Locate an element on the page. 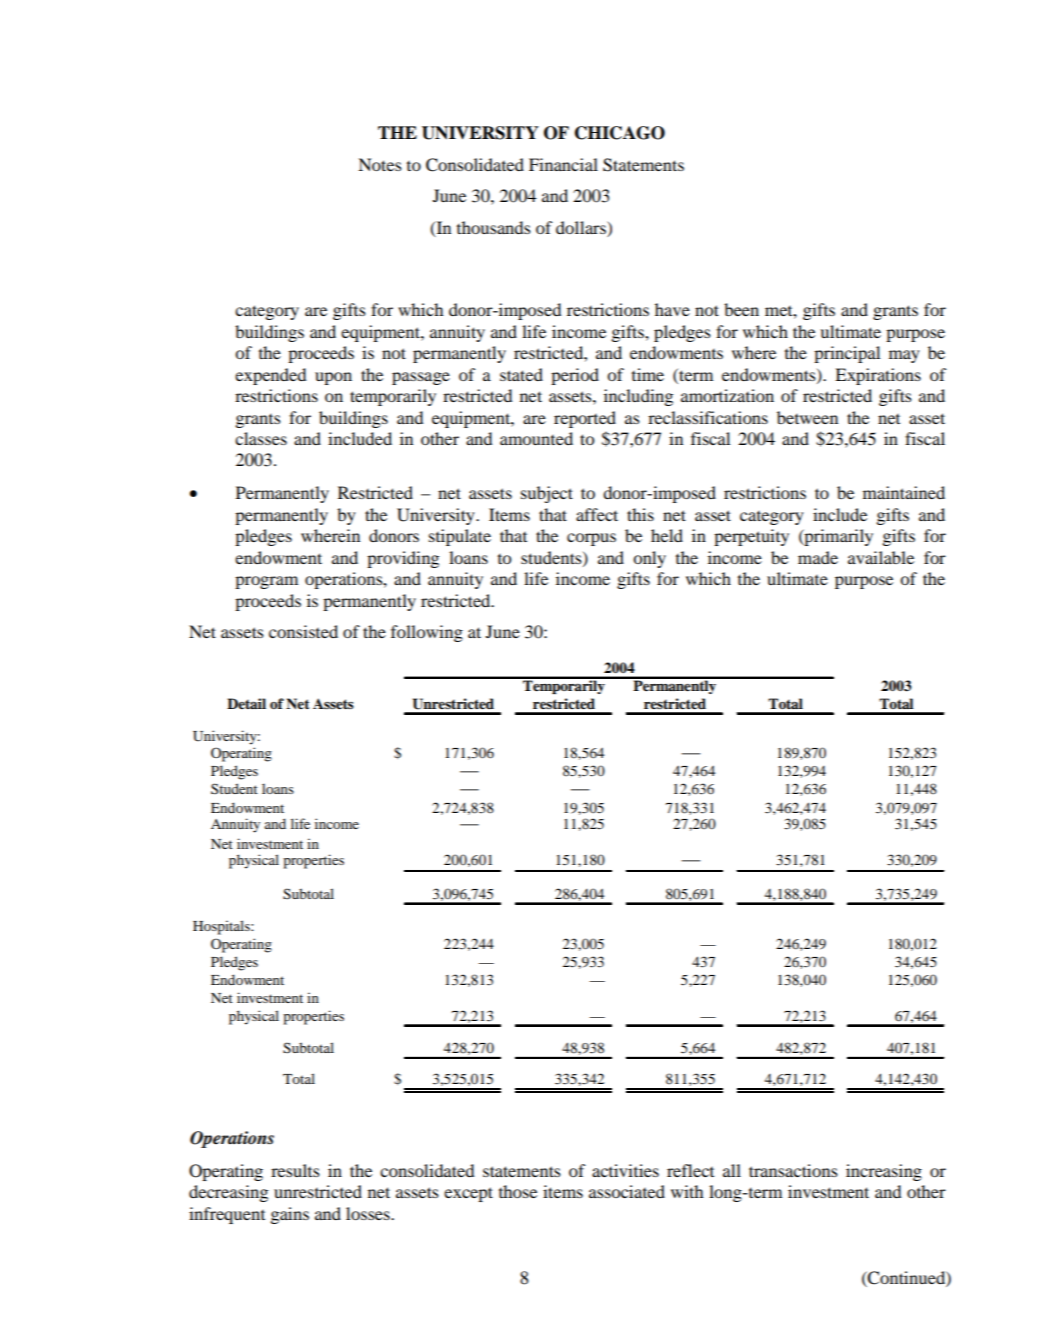 This document has height=1342, width=1037. results is located at coordinates (295, 1170).
